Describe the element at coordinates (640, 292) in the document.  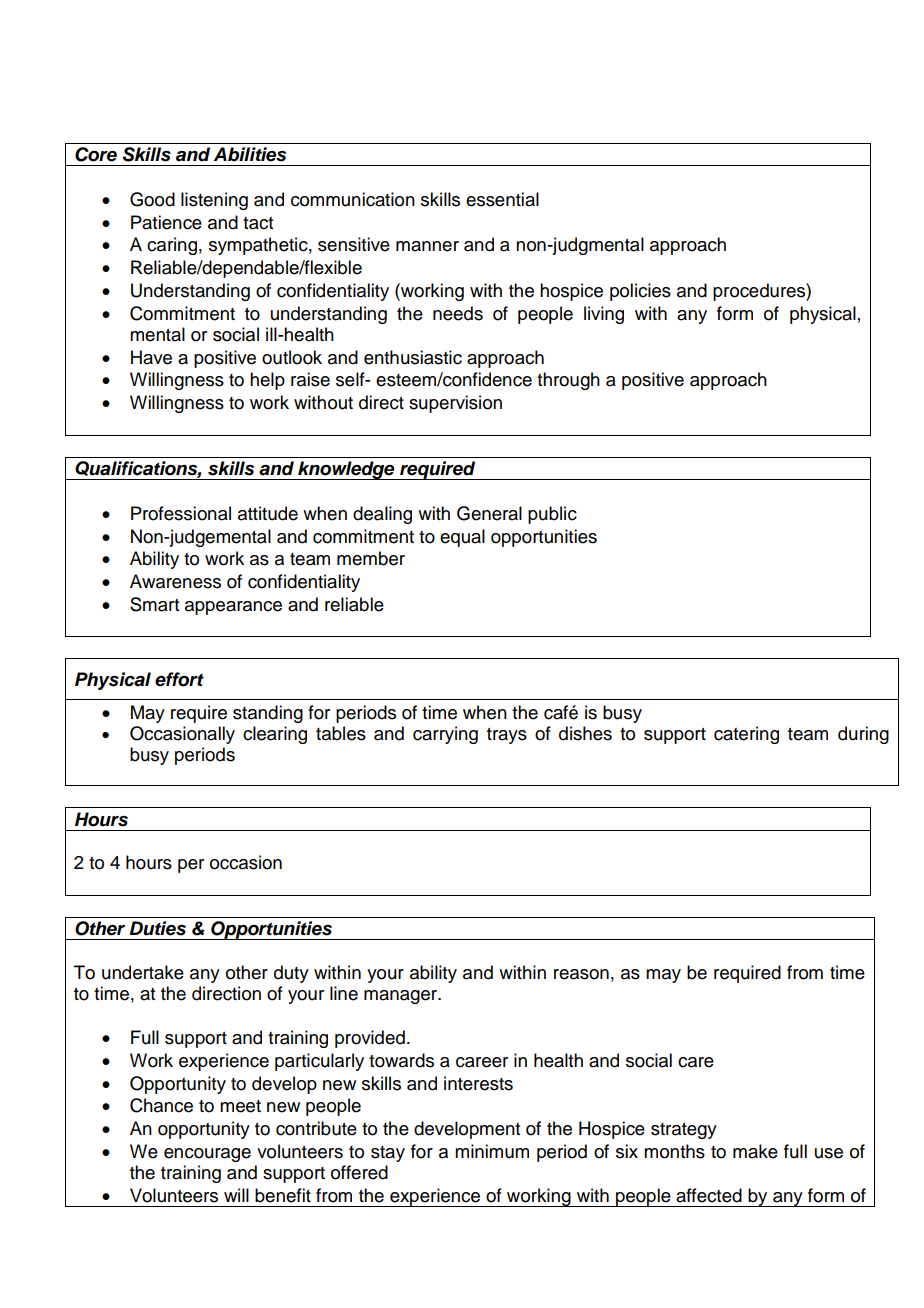
I see `policies` at that location.
